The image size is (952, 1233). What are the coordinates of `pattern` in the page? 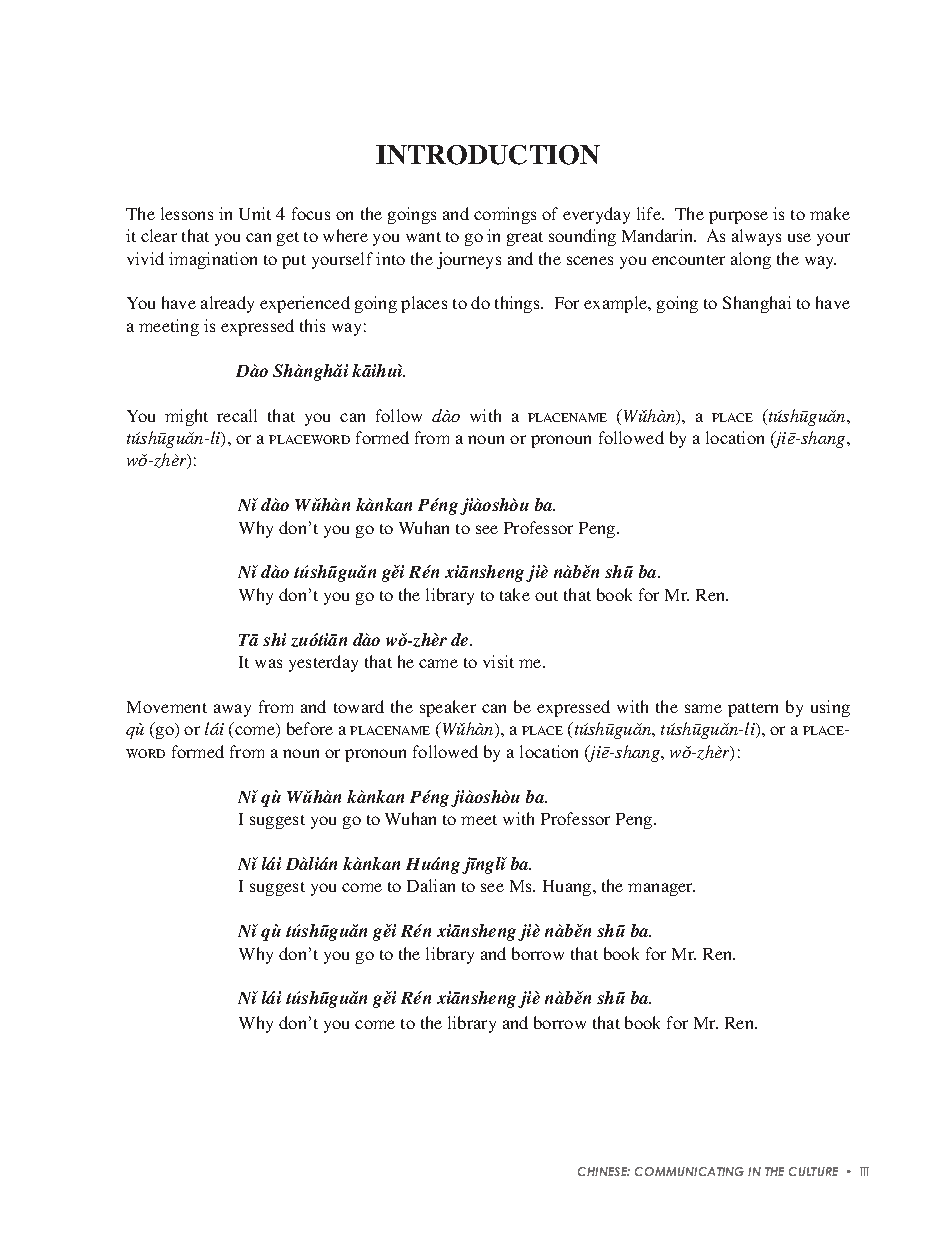 It's located at (753, 710).
